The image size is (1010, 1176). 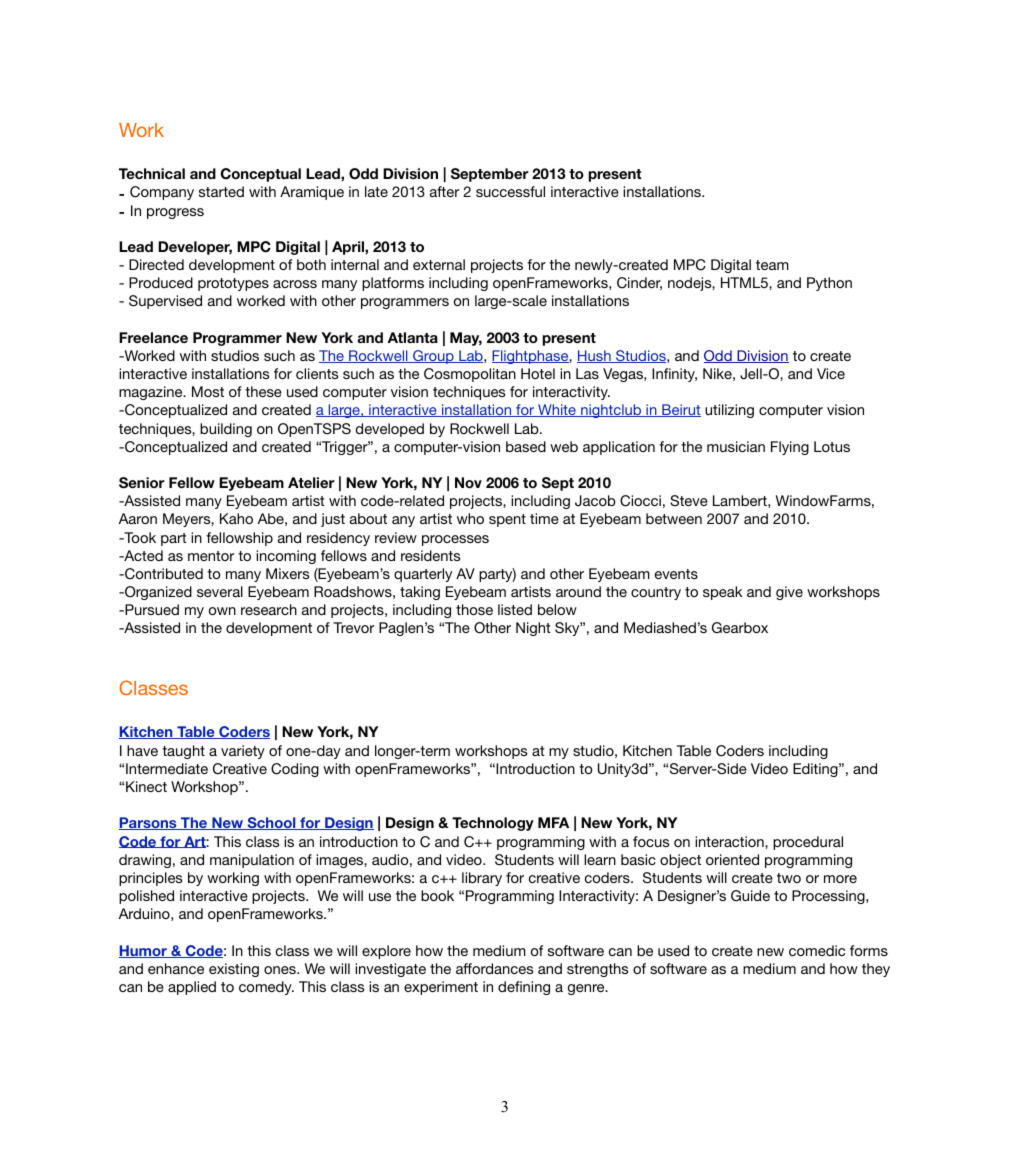 What do you see at coordinates (524, 988) in the screenshot?
I see `defining` at bounding box center [524, 988].
